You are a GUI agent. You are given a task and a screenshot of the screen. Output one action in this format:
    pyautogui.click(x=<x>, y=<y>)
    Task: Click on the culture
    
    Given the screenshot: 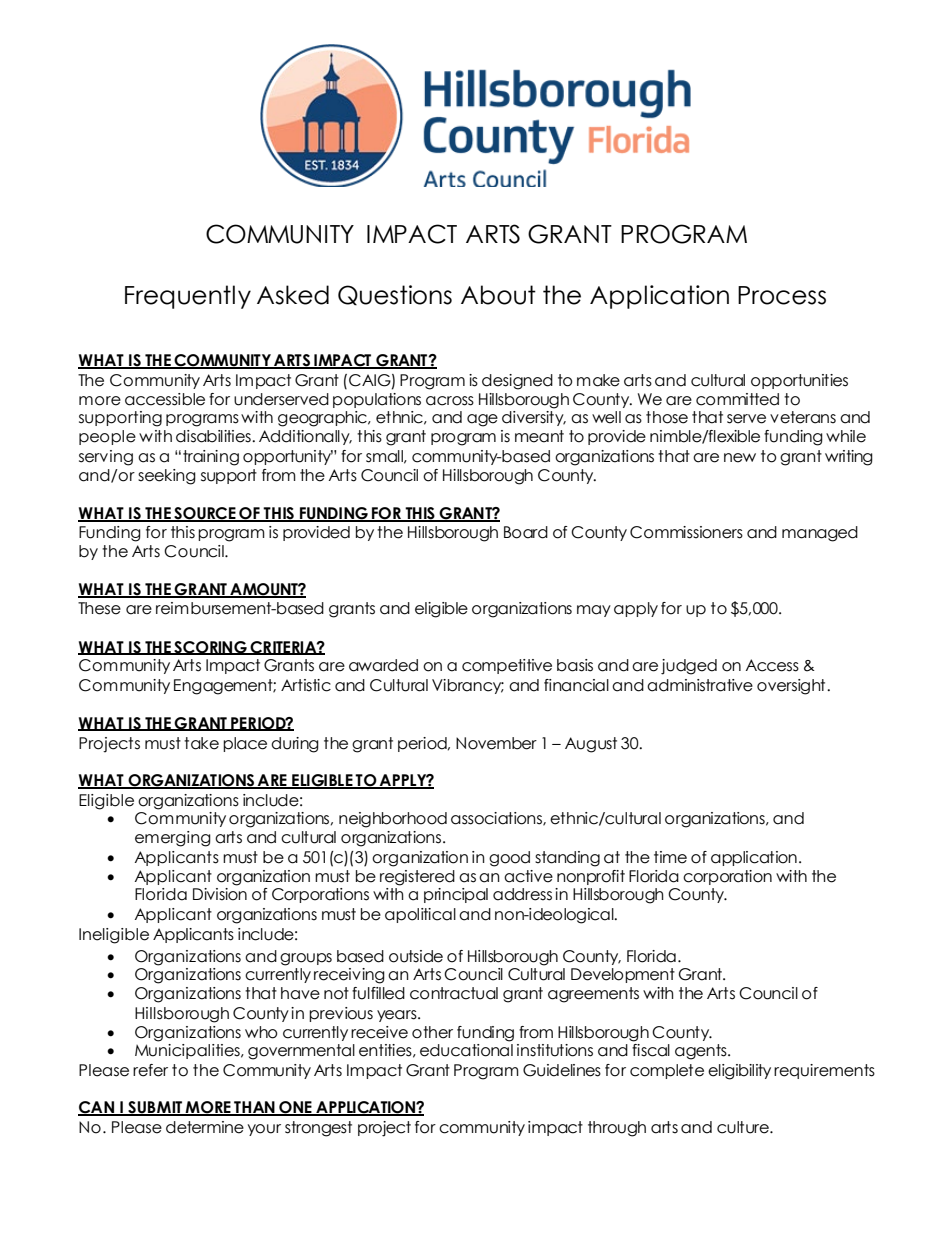 What is the action you would take?
    pyautogui.click(x=744, y=1127)
